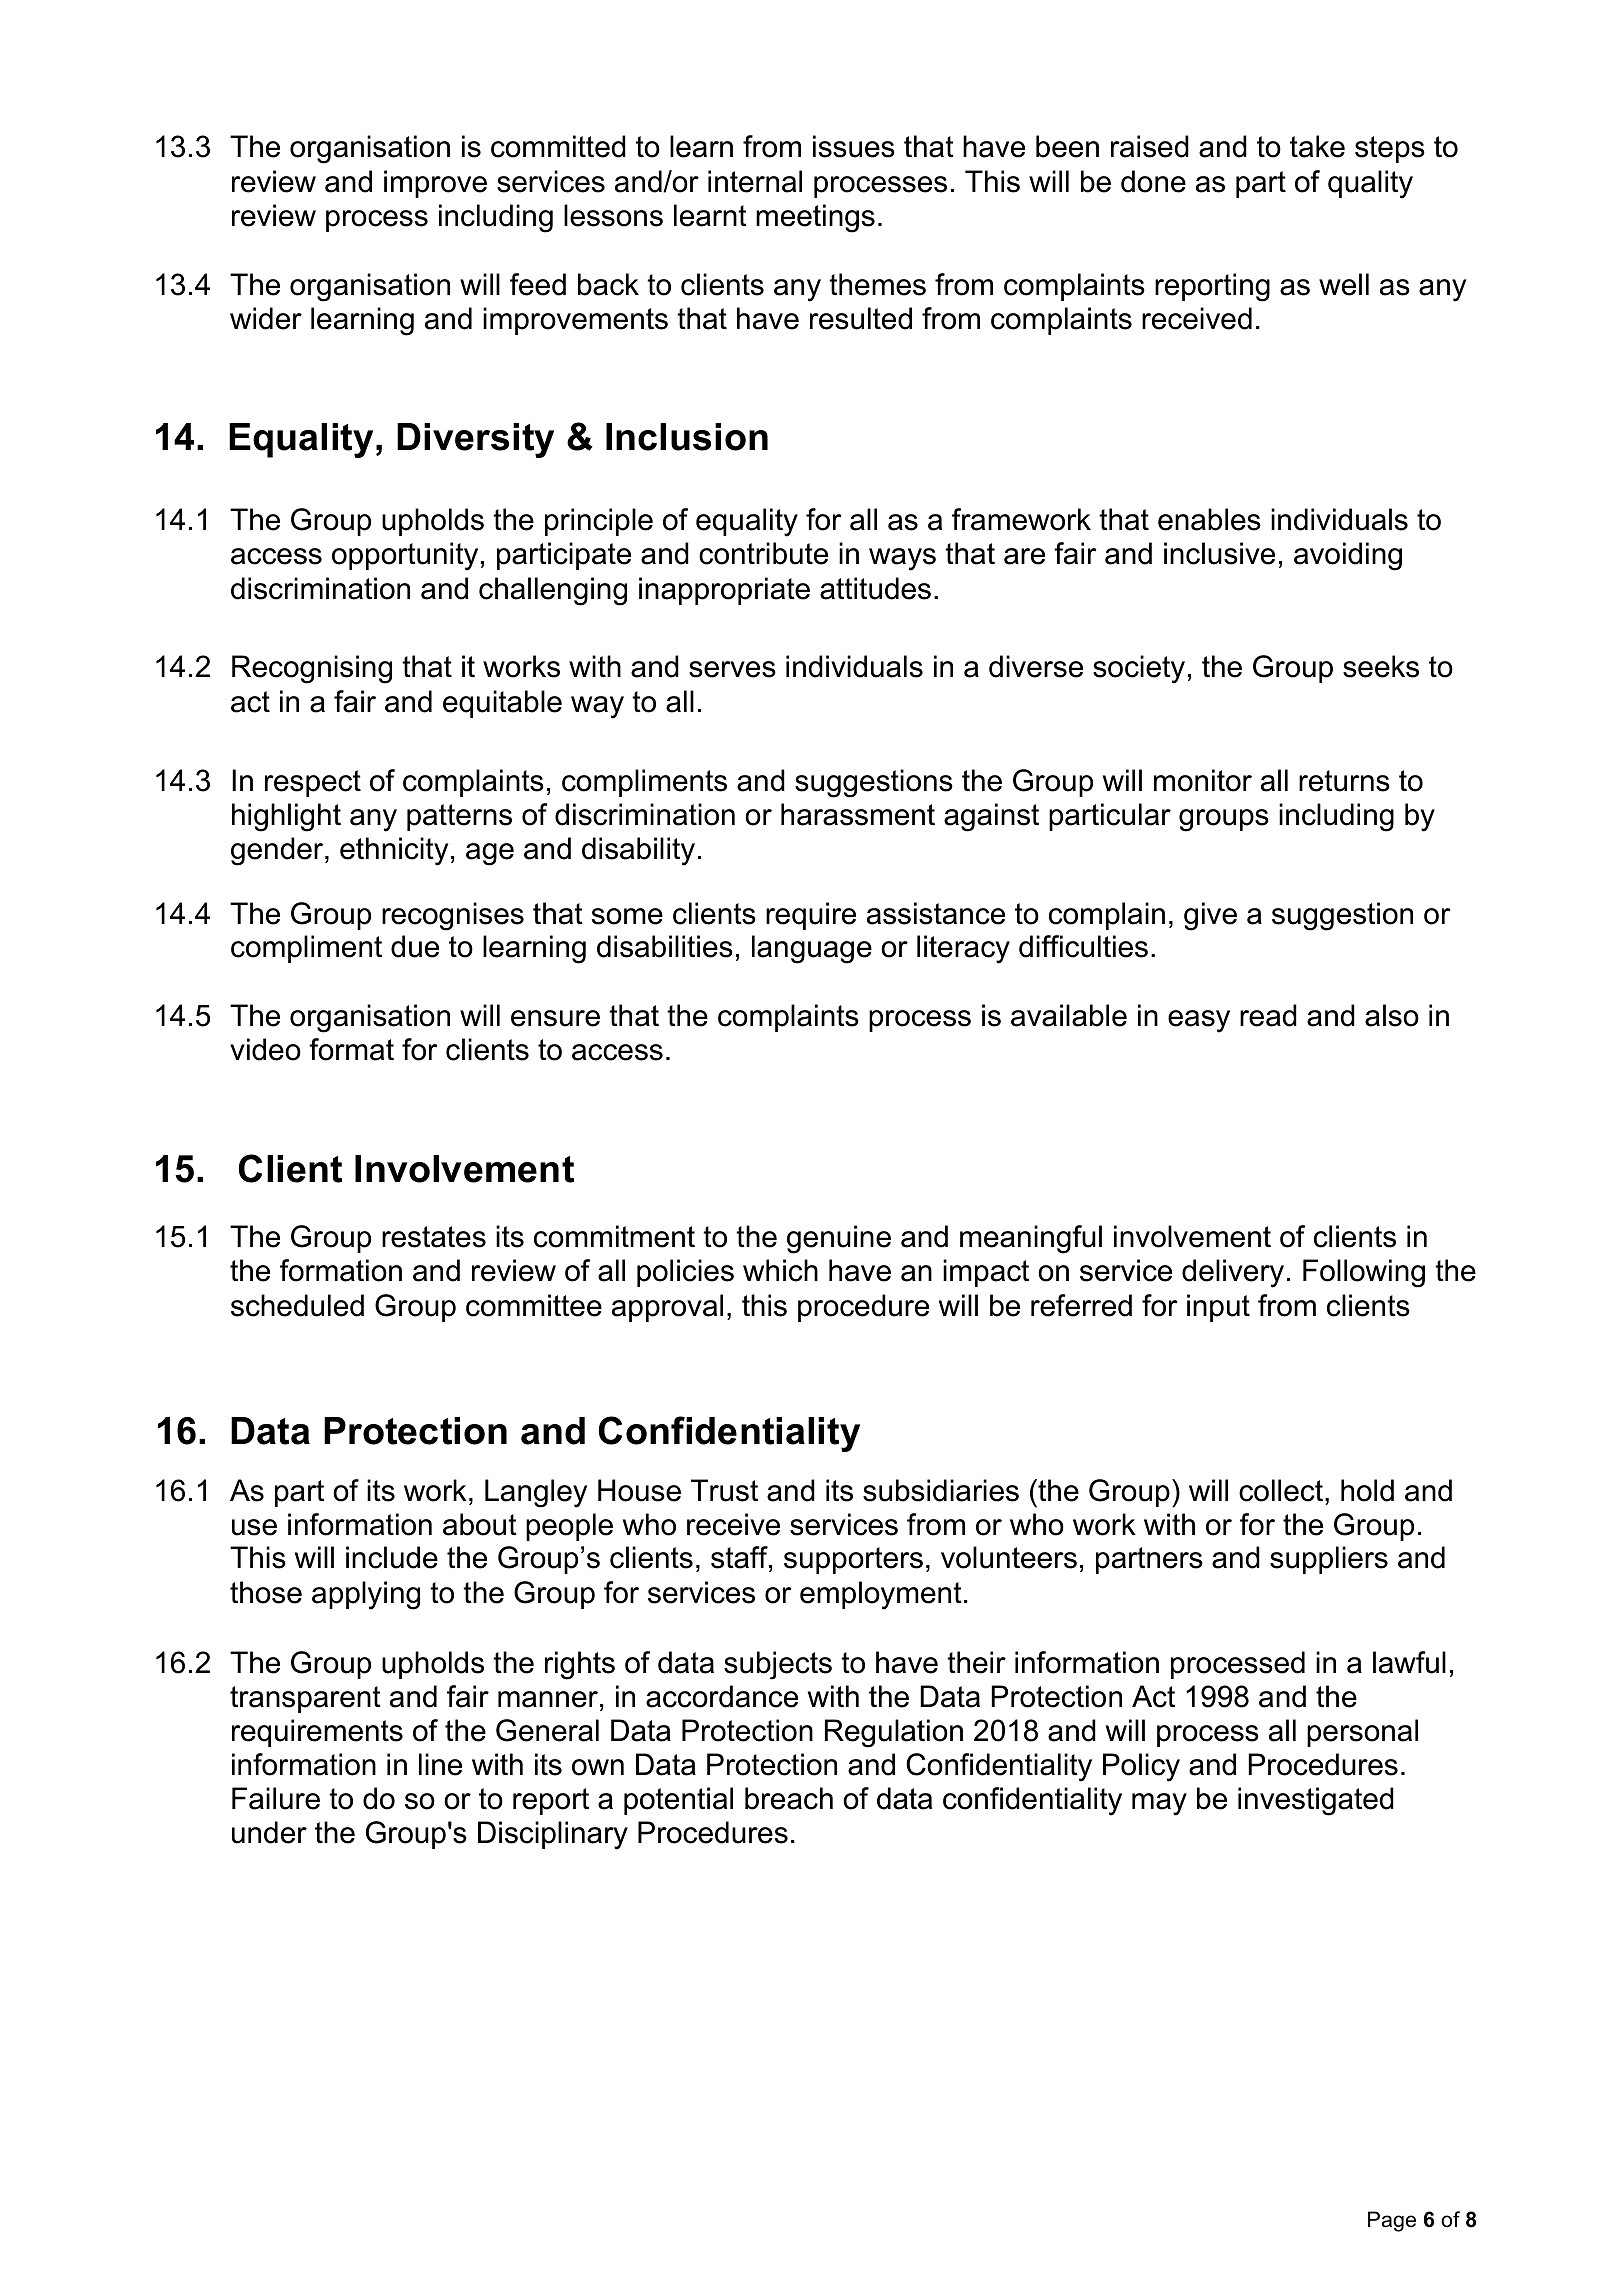 The width and height of the image is (1611, 2280). What do you see at coordinates (538, 284) in the image?
I see `feed` at bounding box center [538, 284].
